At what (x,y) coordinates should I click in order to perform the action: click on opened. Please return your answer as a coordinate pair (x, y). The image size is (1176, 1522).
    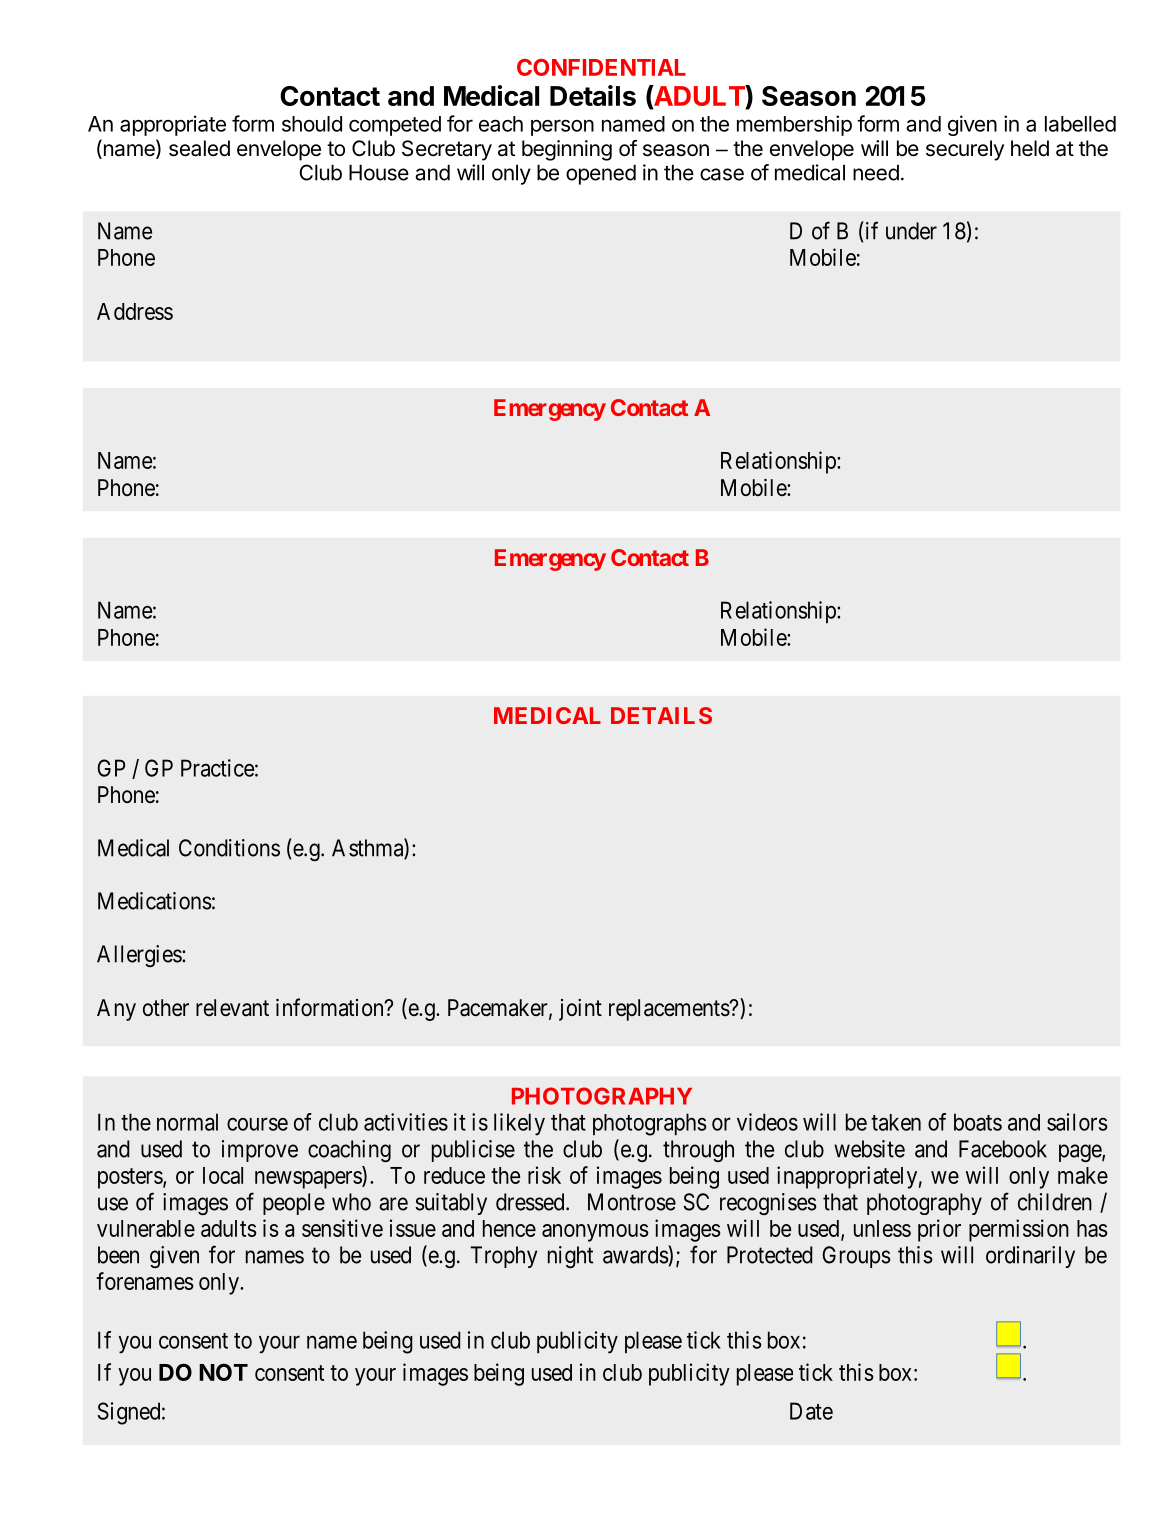
    Looking at the image, I should click on (601, 175).
